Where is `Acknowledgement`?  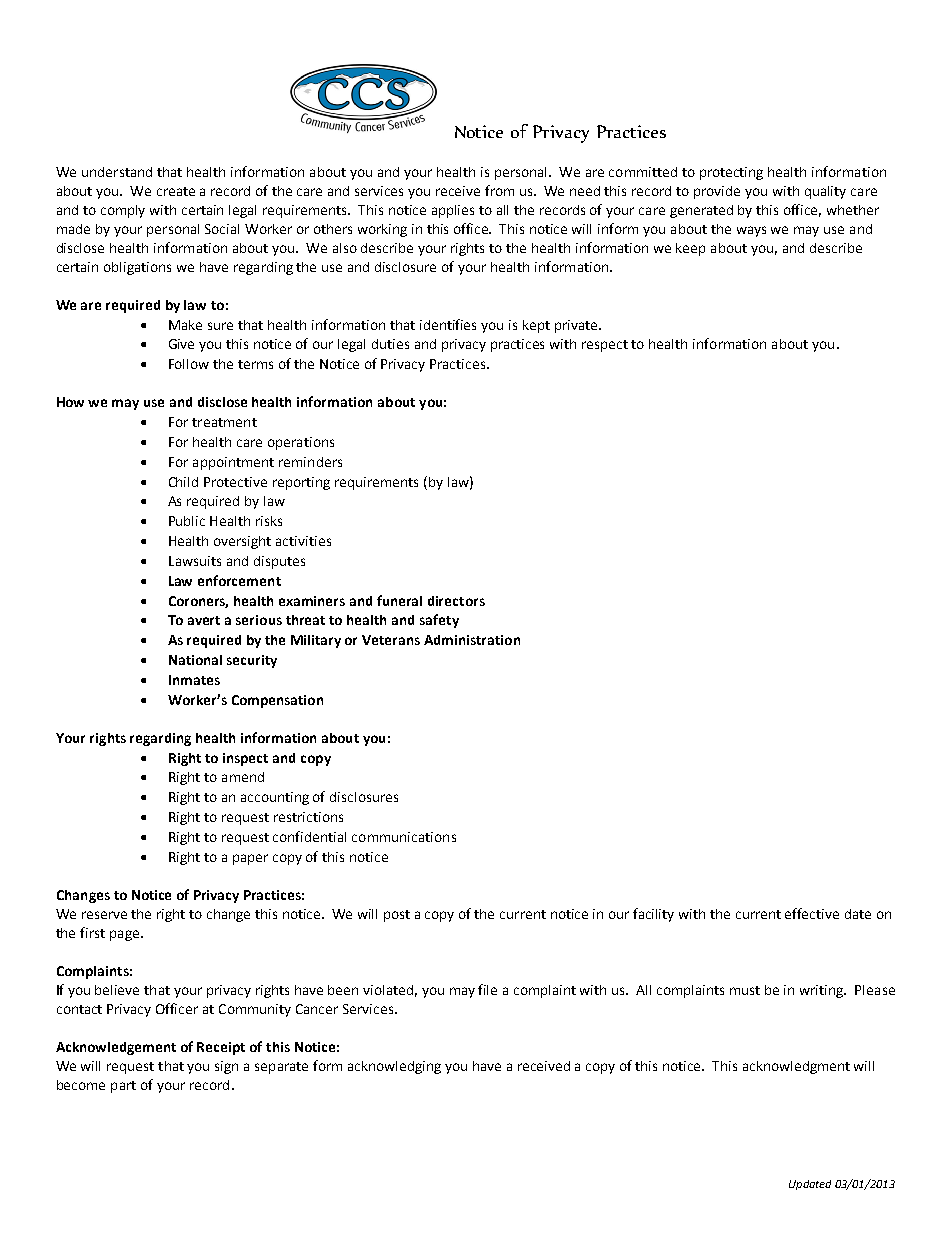
Acknowledgement is located at coordinates (116, 1048).
